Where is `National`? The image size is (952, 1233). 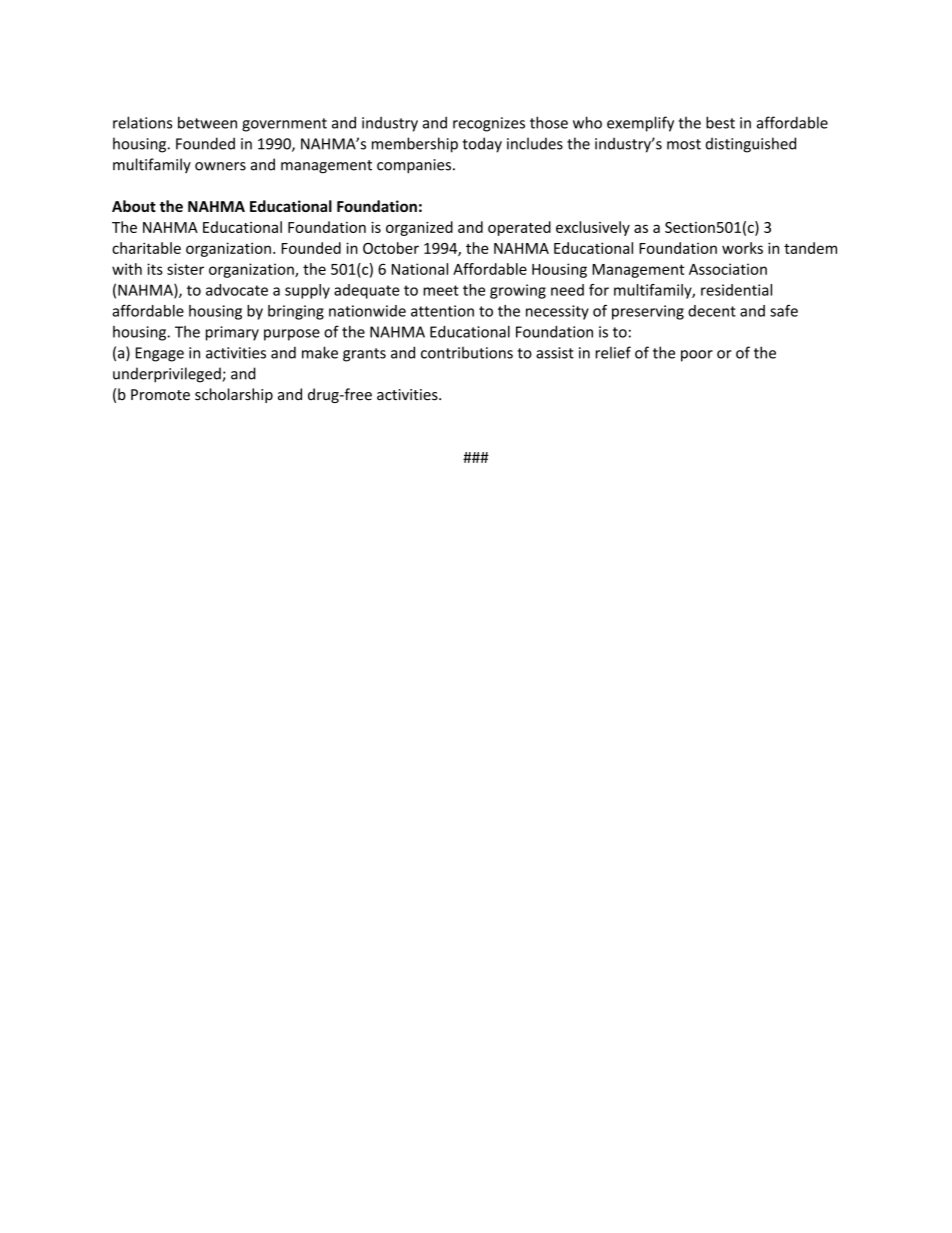
National is located at coordinates (420, 269).
